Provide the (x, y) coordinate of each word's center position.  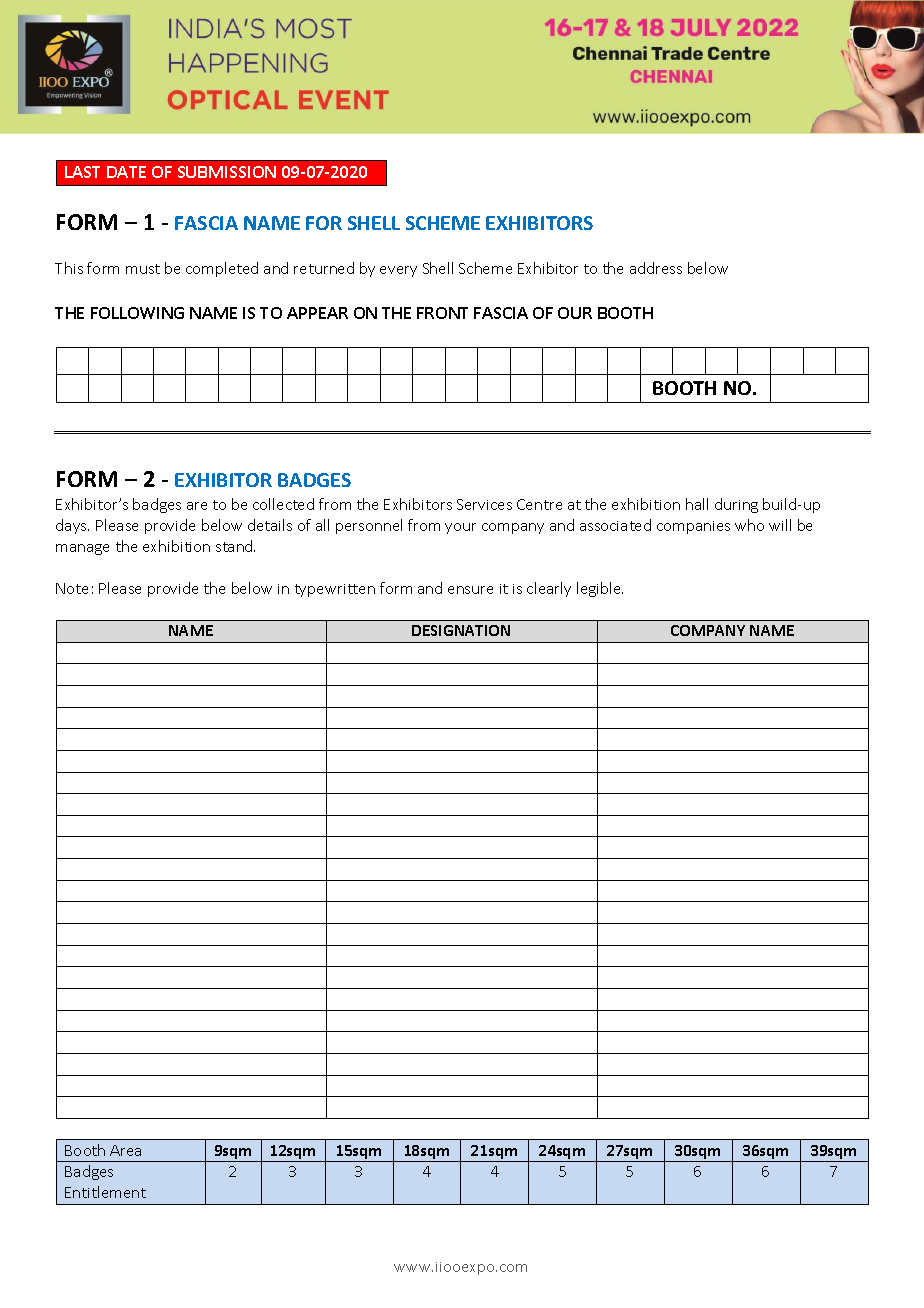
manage (82, 549)
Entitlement (105, 1192)
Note (72, 588)
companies (693, 527)
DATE (126, 172)
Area (125, 1150)
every (398, 271)
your (460, 528)
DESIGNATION (461, 630)
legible (600, 589)
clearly (549, 589)
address (656, 268)
